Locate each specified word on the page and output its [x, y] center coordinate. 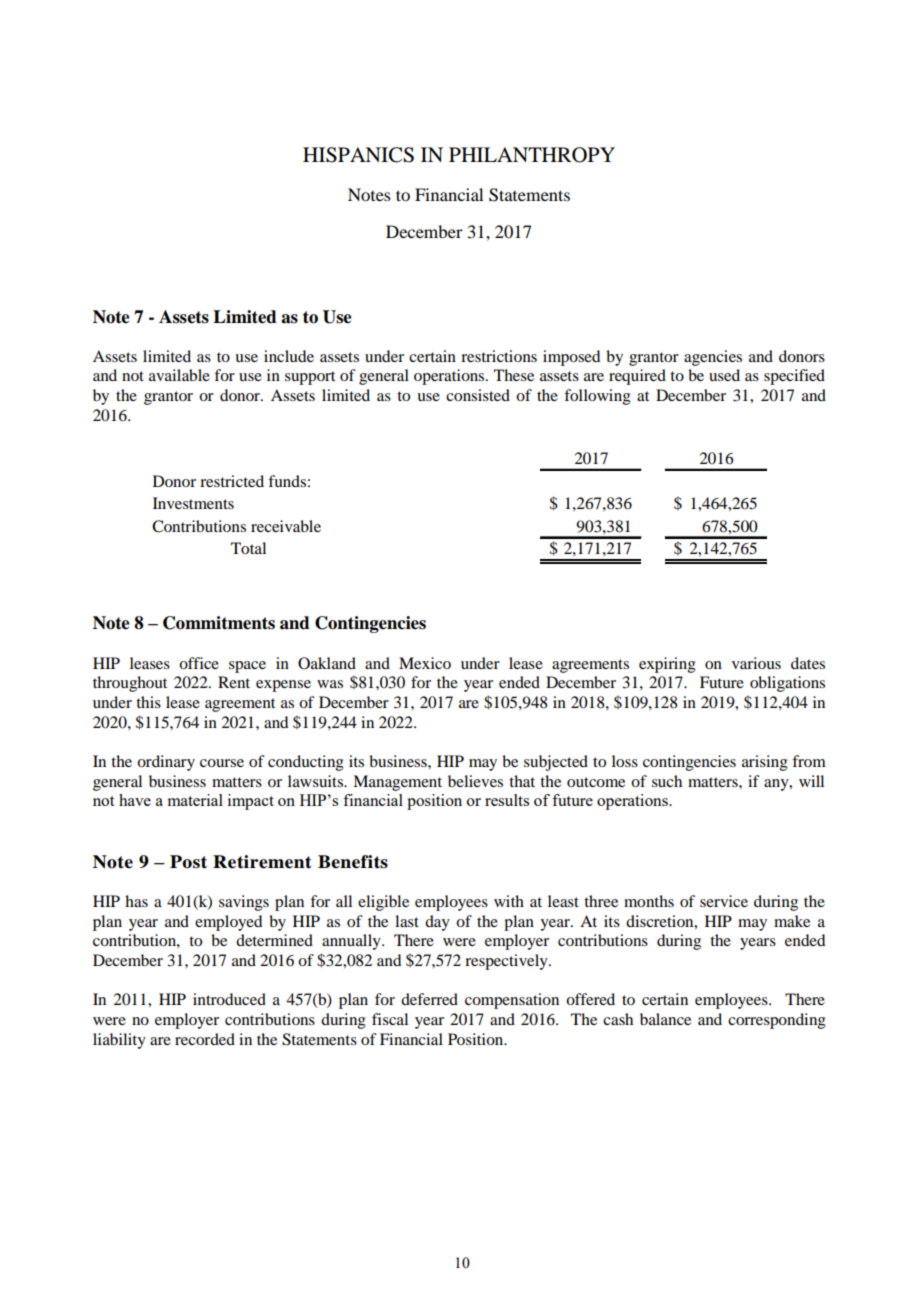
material [195, 800]
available [179, 375]
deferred [429, 999]
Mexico [425, 663]
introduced [229, 999]
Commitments [219, 623]
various [756, 663]
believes [475, 781]
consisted [478, 395]
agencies [713, 358]
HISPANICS [358, 155]
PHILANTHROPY [532, 155]
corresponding [777, 1021]
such [667, 781]
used [724, 375]
